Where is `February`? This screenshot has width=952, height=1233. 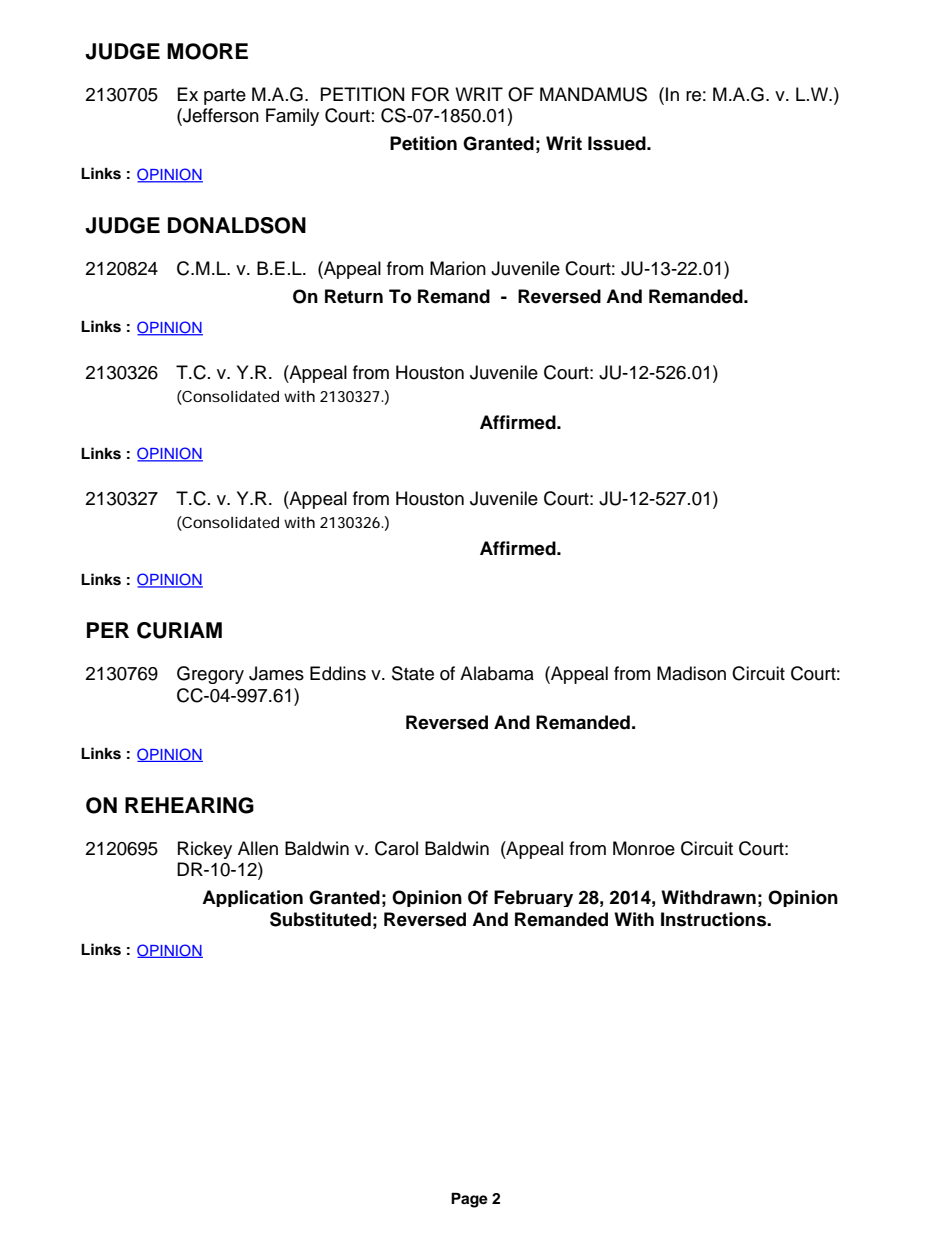
February is located at coordinates (533, 898).
